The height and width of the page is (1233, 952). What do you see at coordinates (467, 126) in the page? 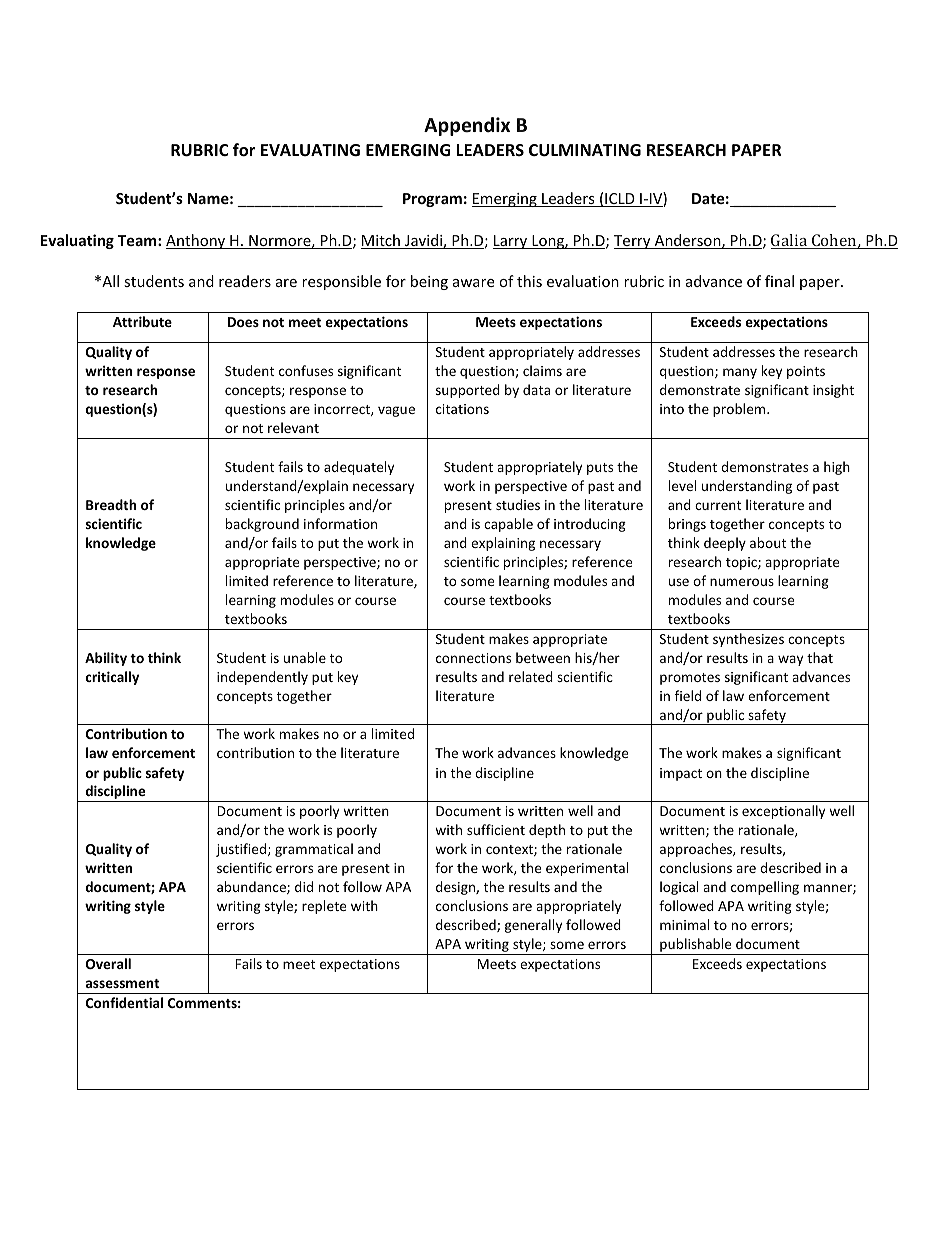
I see `Appendix` at bounding box center [467, 126].
